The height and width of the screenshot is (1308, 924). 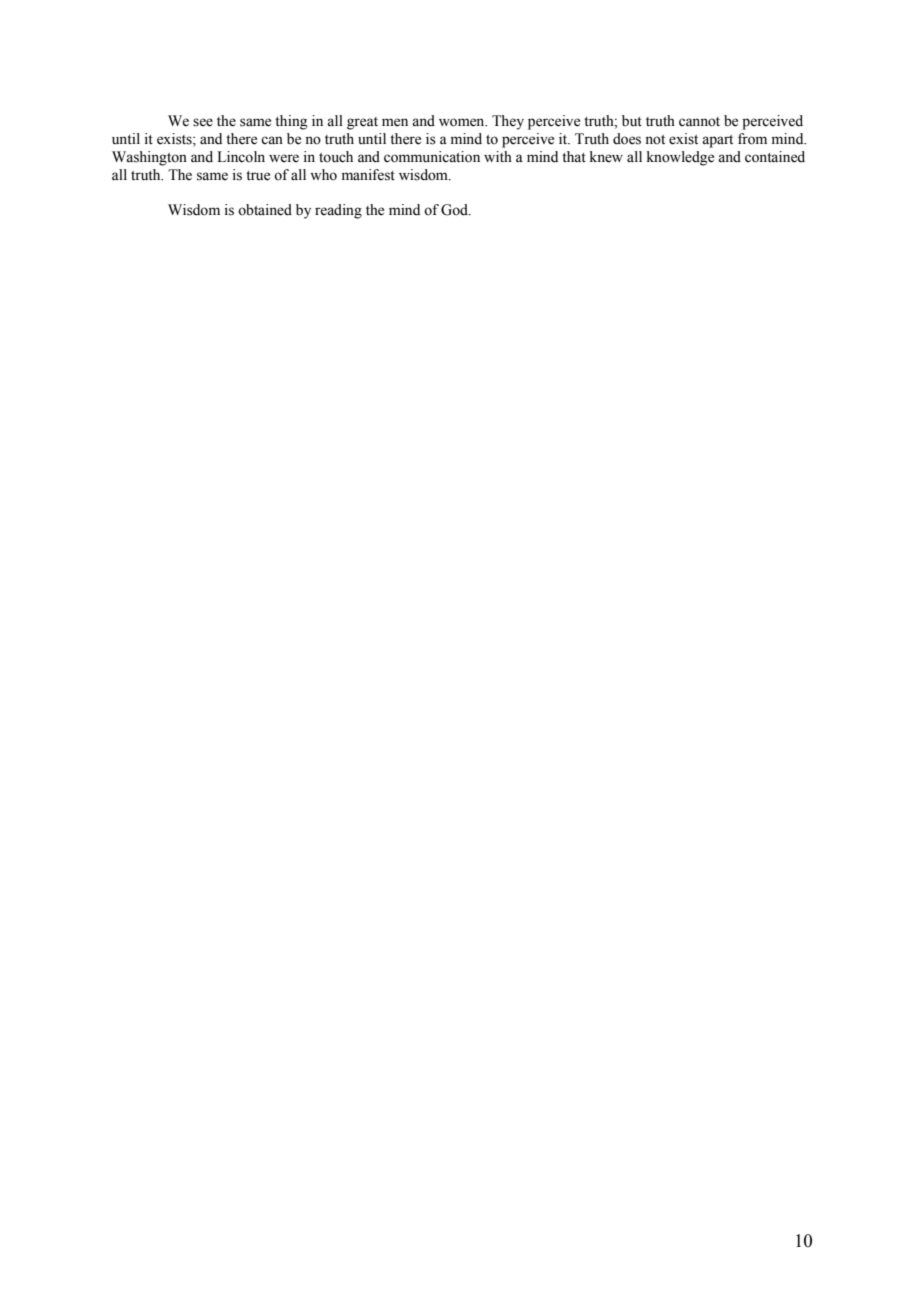 I want to click on were, so click(x=284, y=158).
